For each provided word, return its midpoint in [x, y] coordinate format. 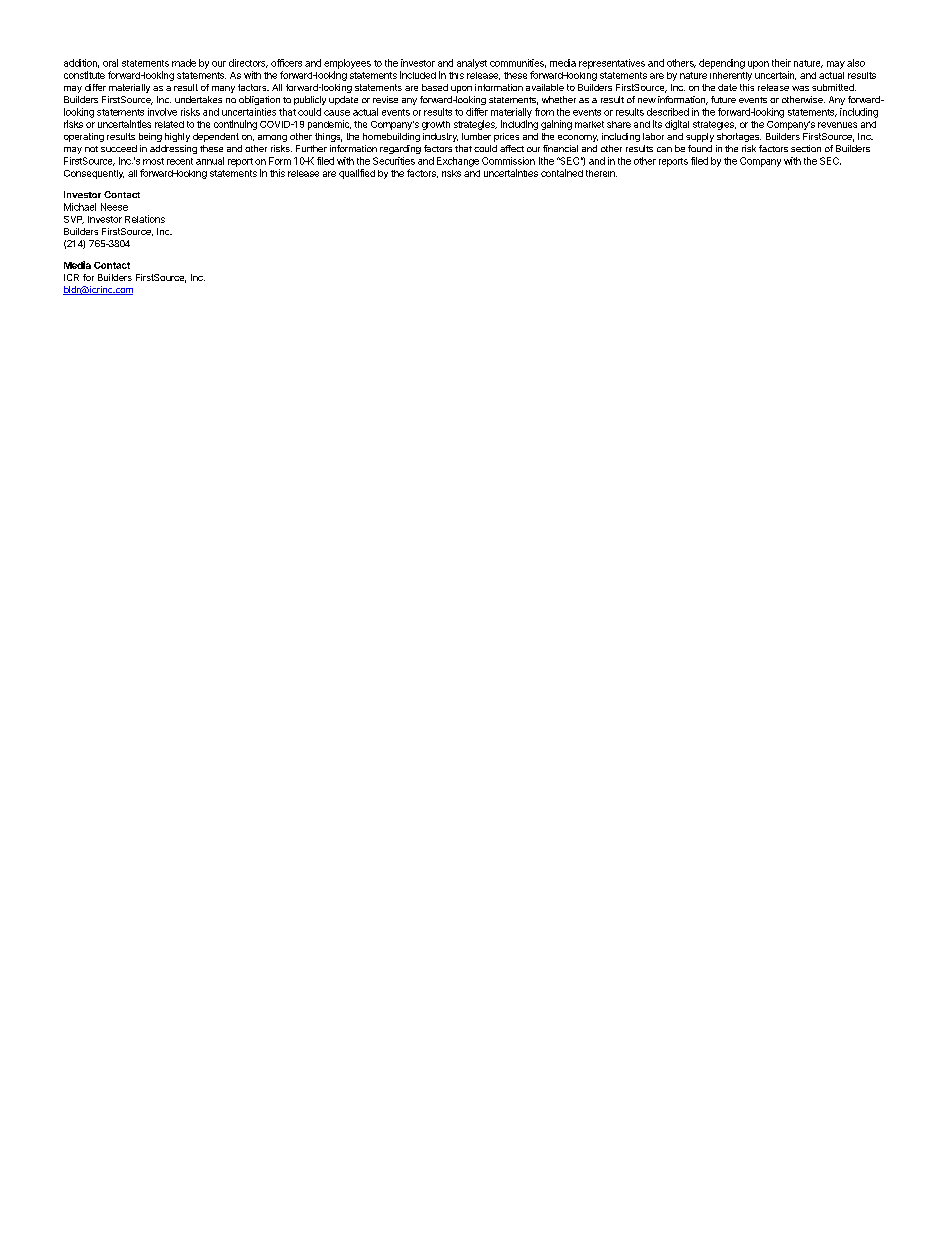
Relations [145, 219]
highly [177, 137]
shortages [739, 137]
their [781, 63]
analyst [472, 64]
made [184, 63]
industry [440, 137]
